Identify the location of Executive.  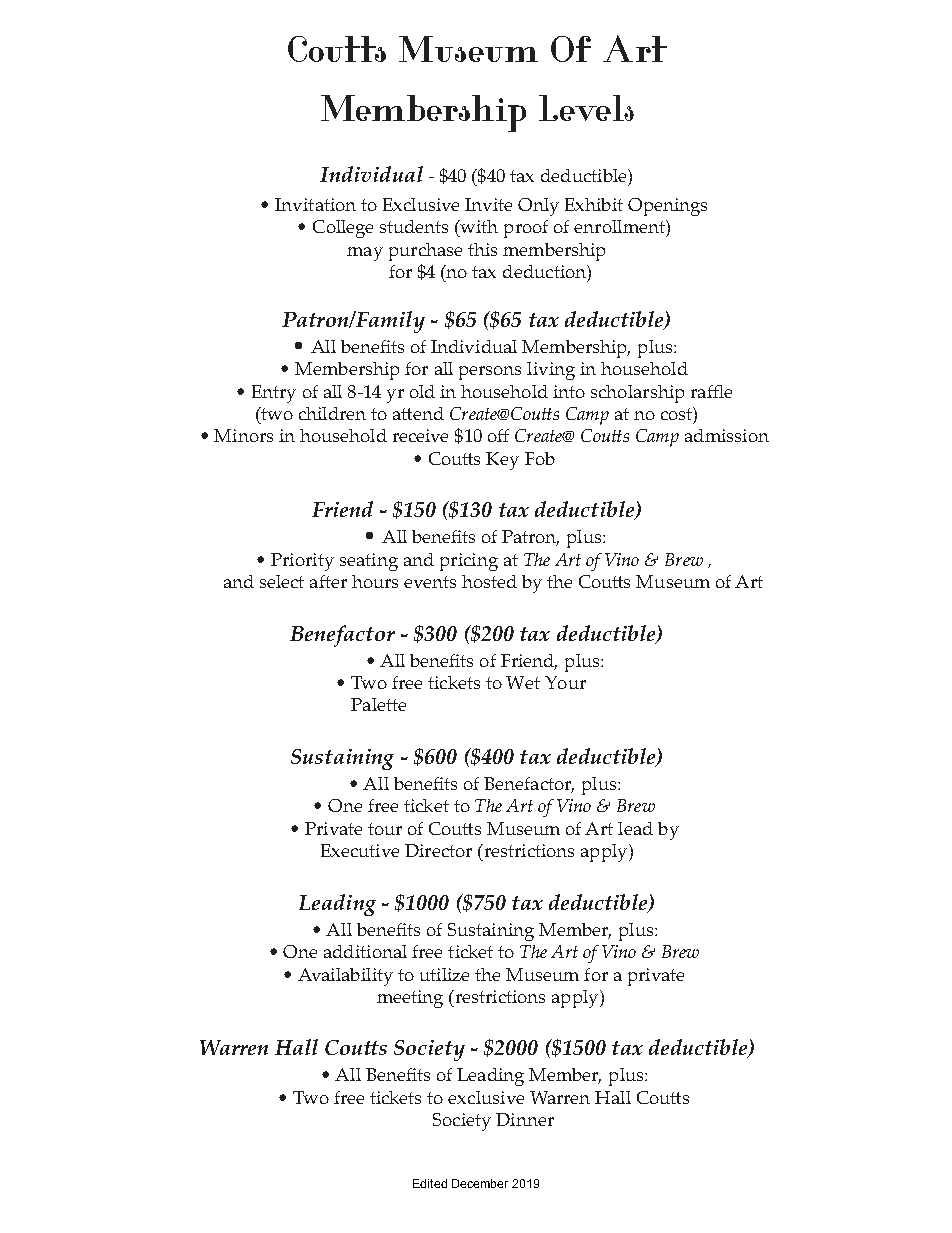
(360, 850).
